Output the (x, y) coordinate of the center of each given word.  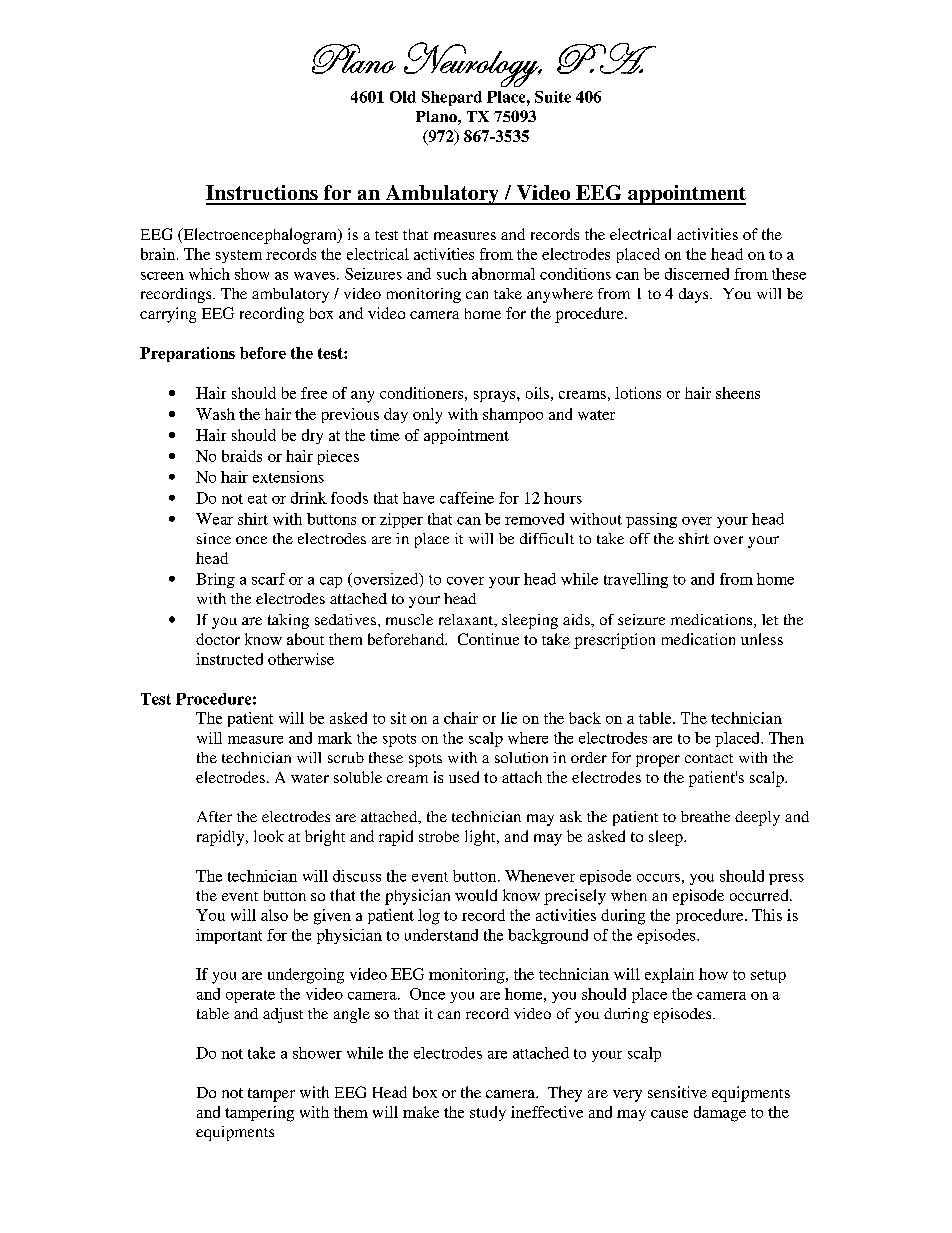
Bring (215, 580)
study (488, 1113)
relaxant (467, 620)
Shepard (452, 98)
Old (403, 97)
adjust (283, 1015)
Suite (553, 97)
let (770, 619)
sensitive (677, 1092)
